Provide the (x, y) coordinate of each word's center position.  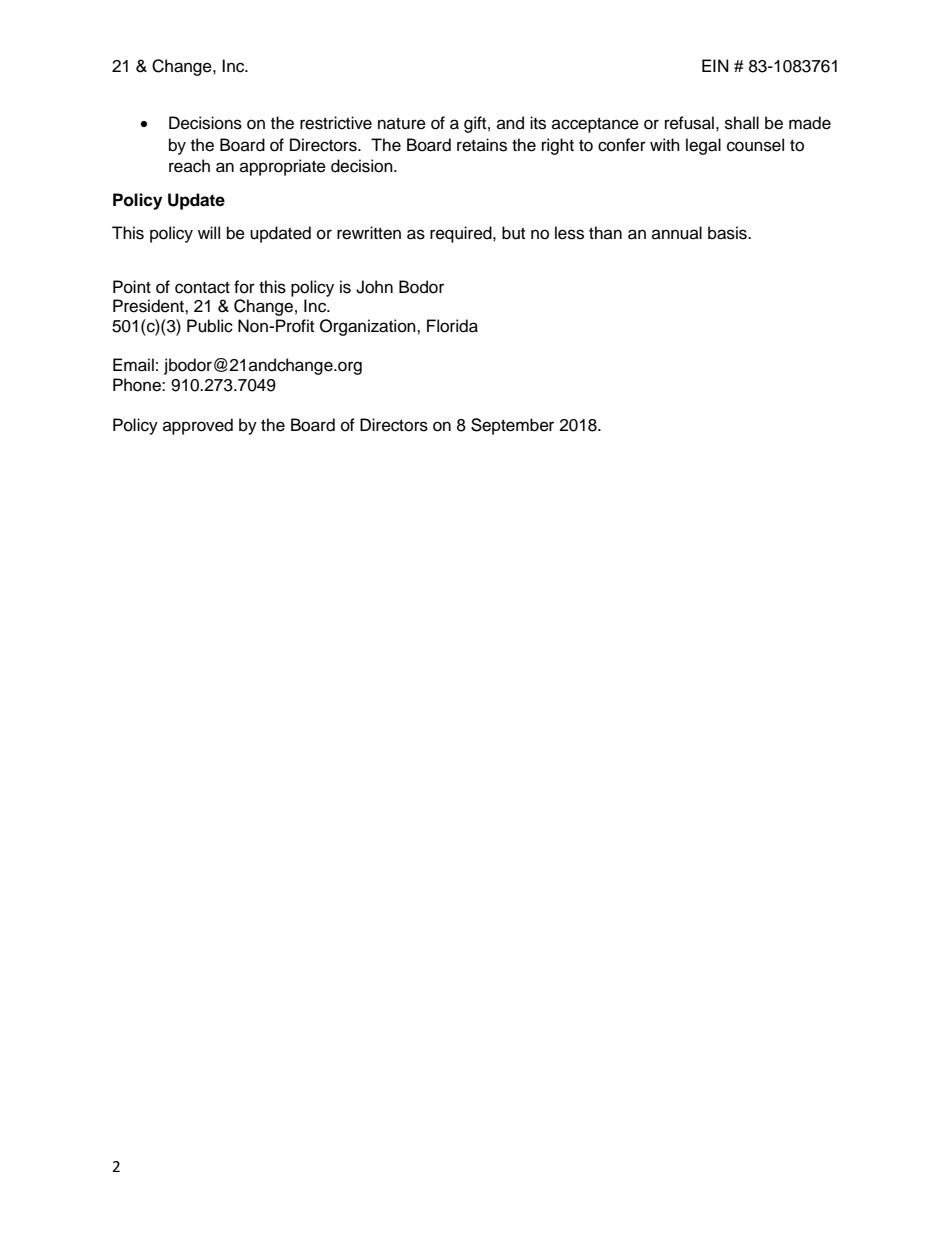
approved (198, 426)
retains (482, 145)
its (538, 123)
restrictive (336, 123)
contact (202, 288)
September (512, 426)
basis (728, 233)
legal (703, 146)
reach (189, 166)
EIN (715, 65)
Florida (452, 326)
